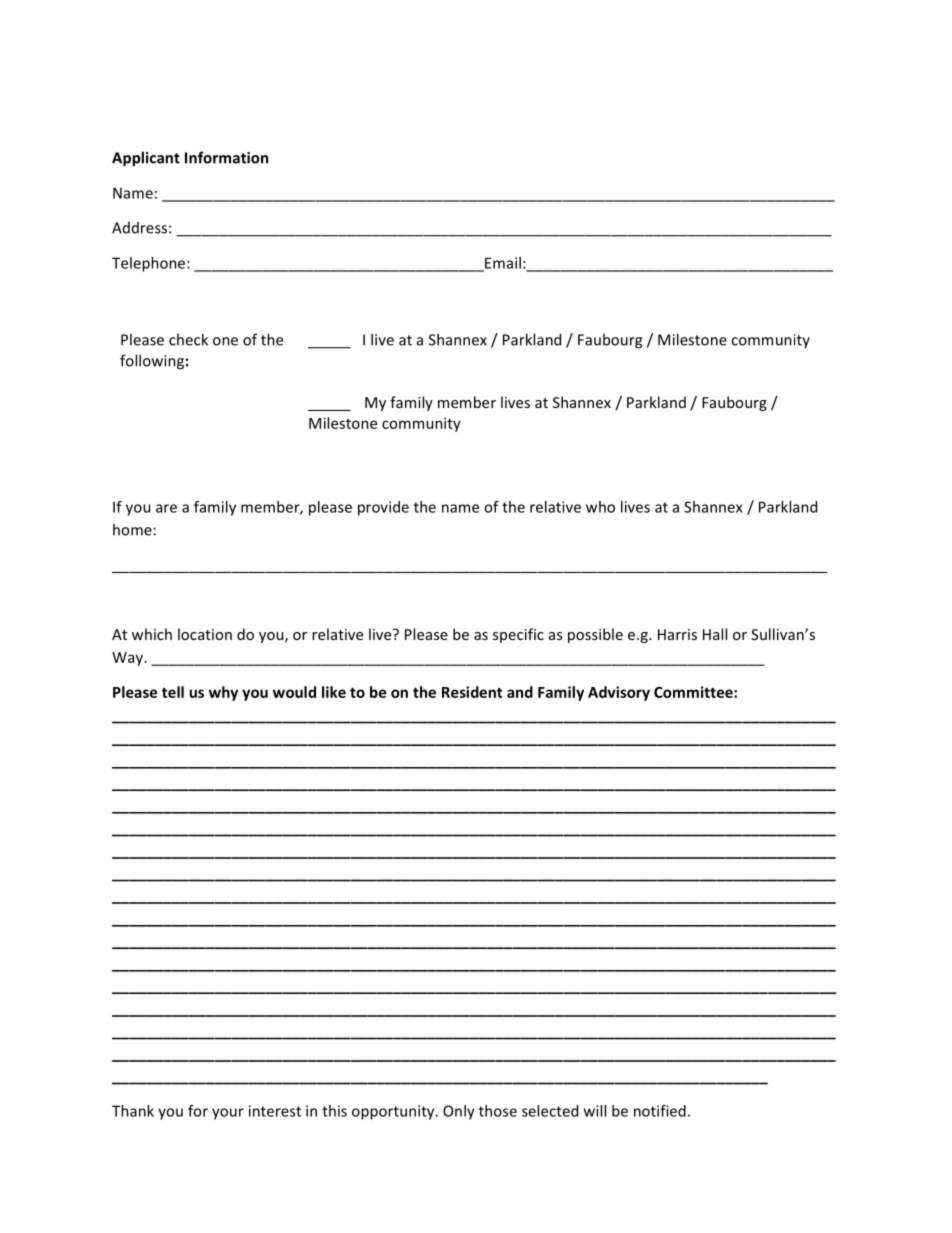 This screenshot has height=1233, width=952. I want to click on notified, so click(660, 1111).
